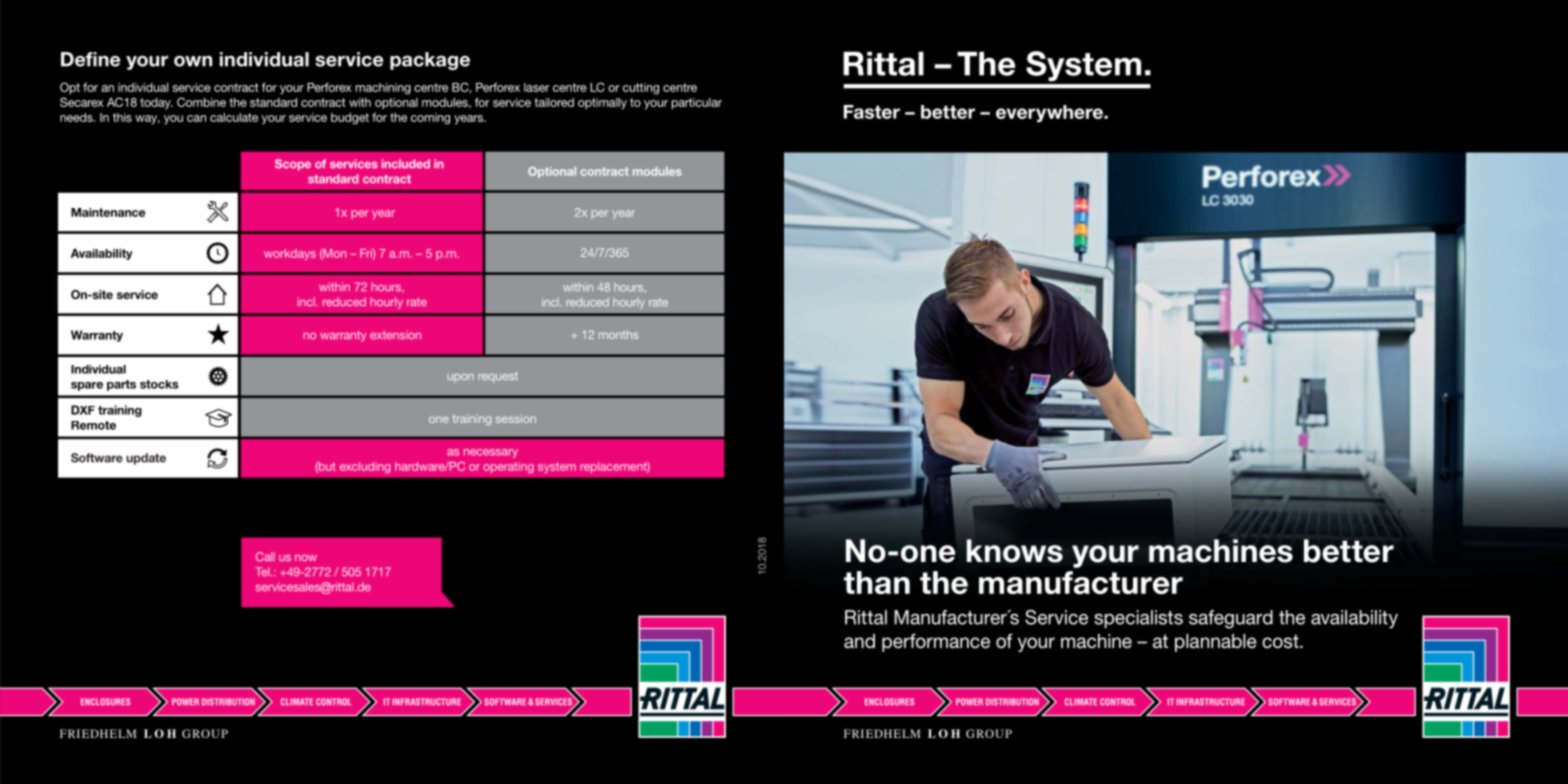  What do you see at coordinates (641, 89) in the screenshot?
I see `cutting` at bounding box center [641, 89].
